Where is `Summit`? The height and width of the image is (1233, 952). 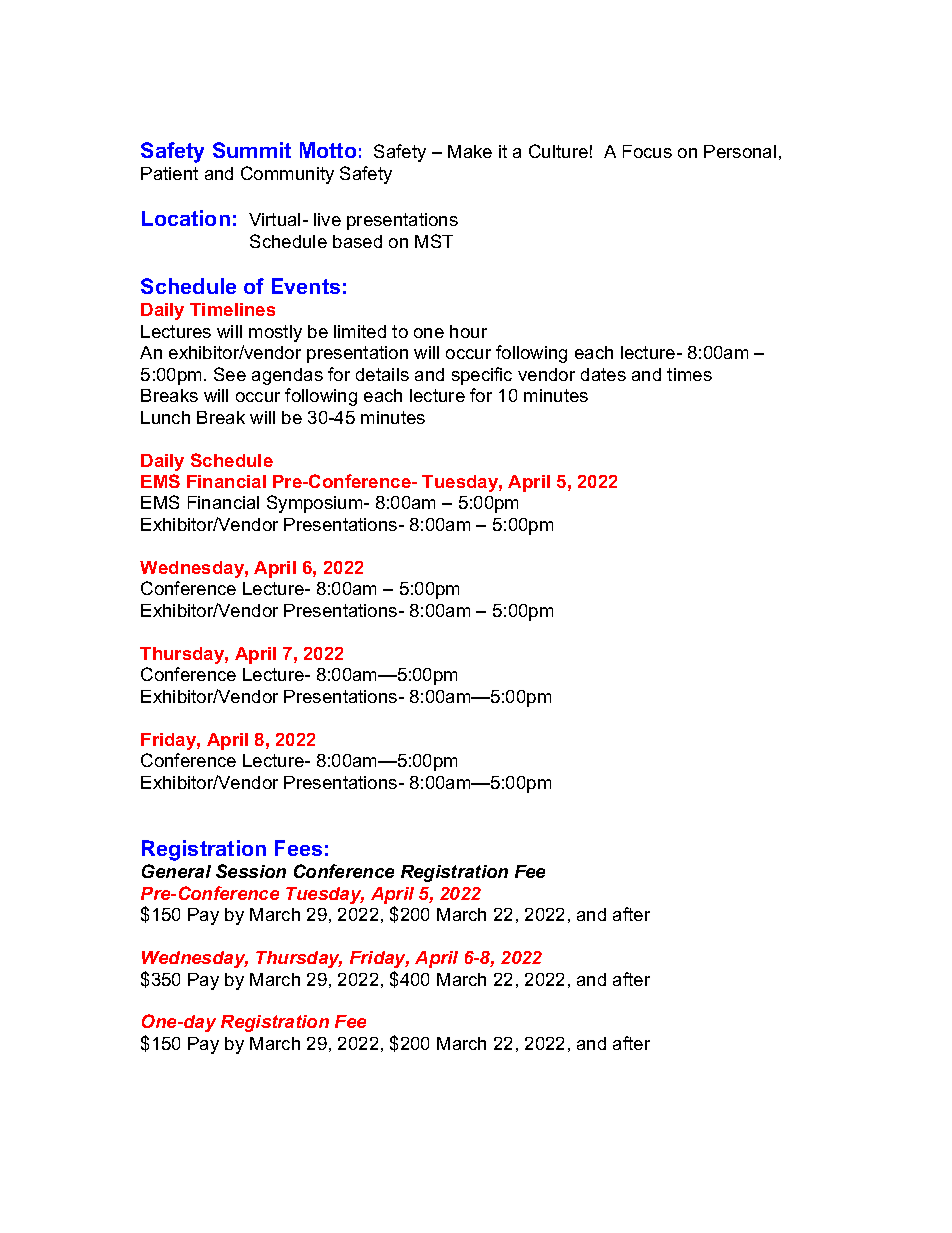 Summit is located at coordinates (252, 150).
